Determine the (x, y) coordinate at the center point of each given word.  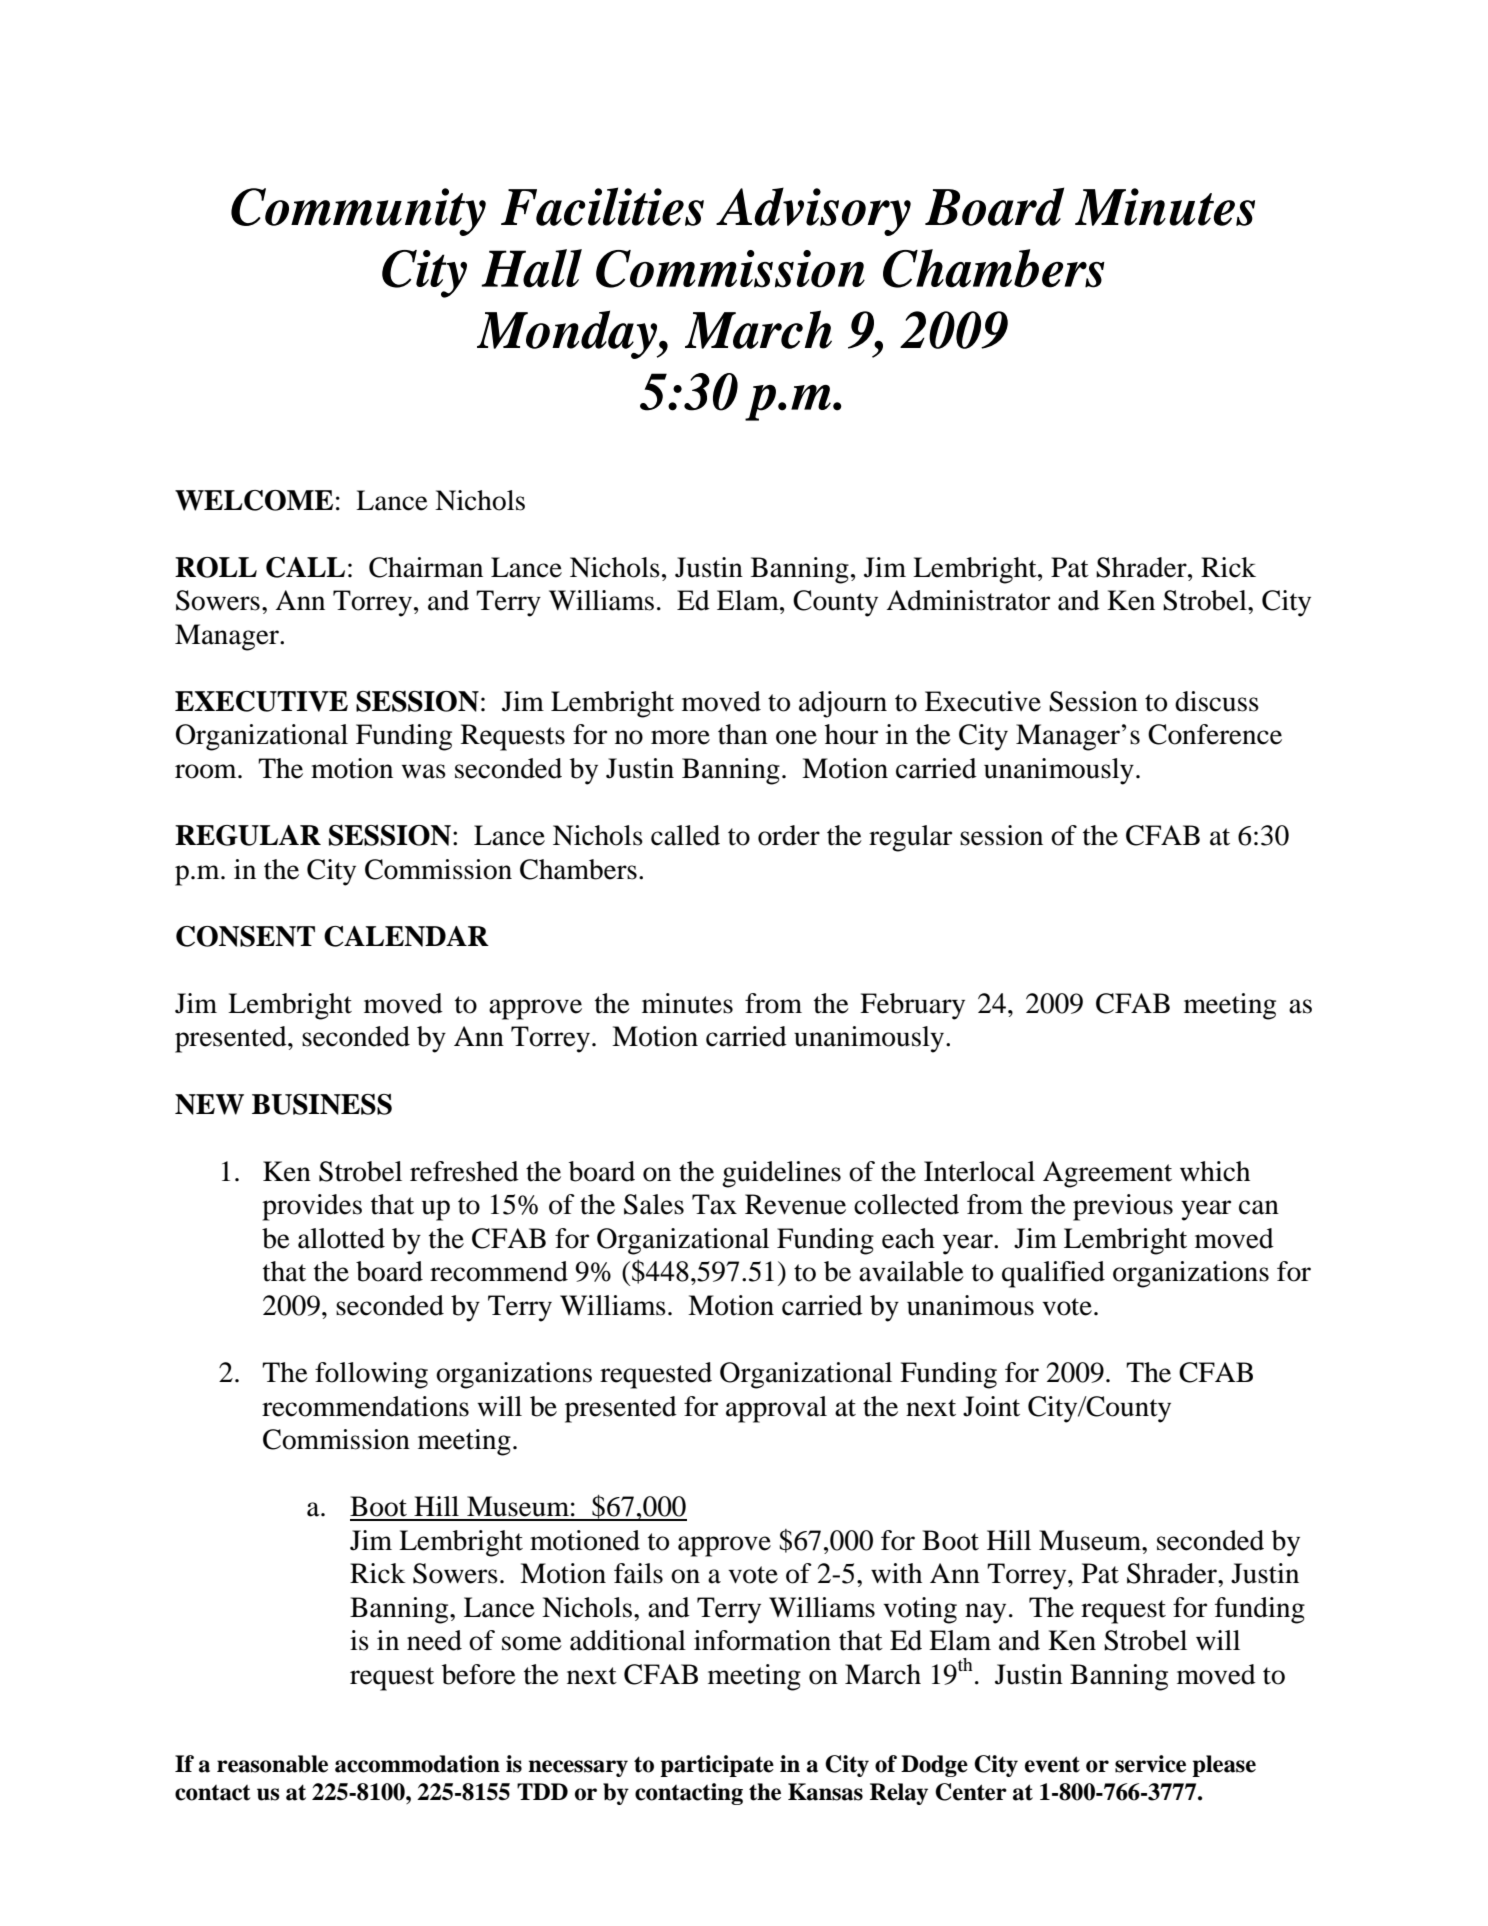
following (371, 1375)
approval (776, 1409)
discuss (1217, 701)
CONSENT (245, 936)
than (743, 734)
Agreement (1107, 1174)
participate (717, 1766)
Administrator (968, 600)
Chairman (426, 567)
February (912, 1006)
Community (358, 212)
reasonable (272, 1764)
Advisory (813, 211)
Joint (991, 1406)
